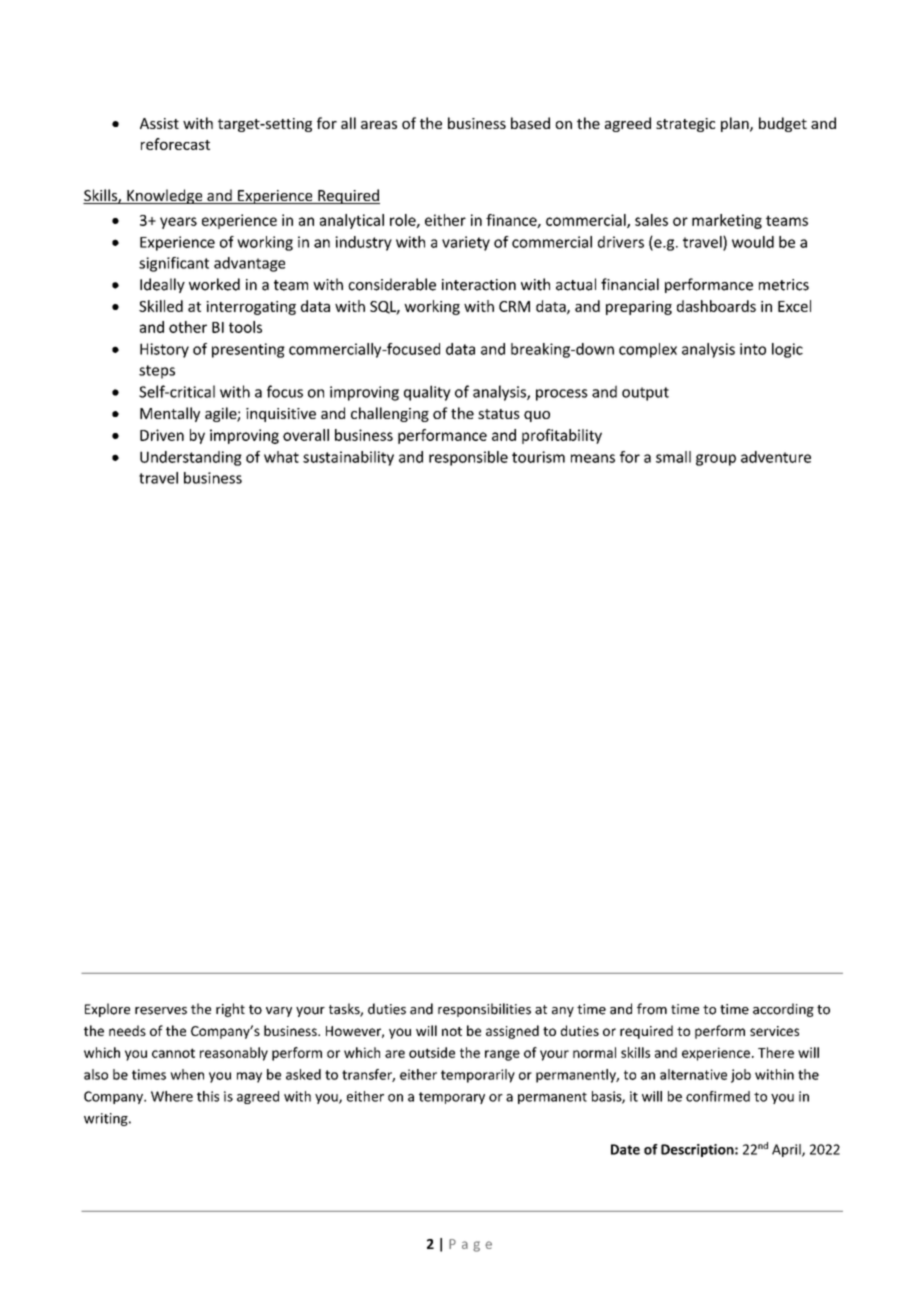  I want to click on reserves, so click(161, 1011).
